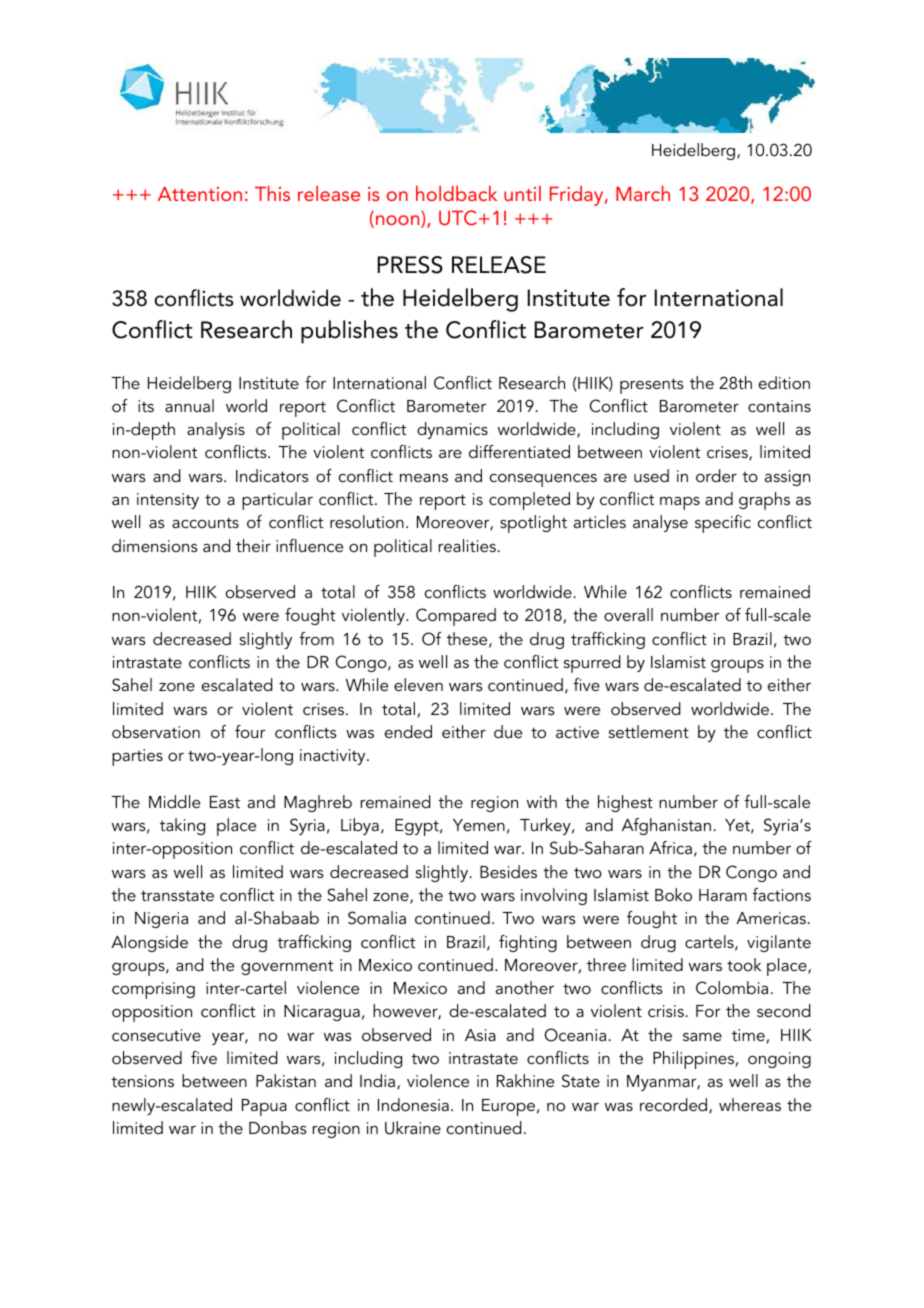  Describe the element at coordinates (200, 194) in the screenshot. I see `Attention` at that location.
